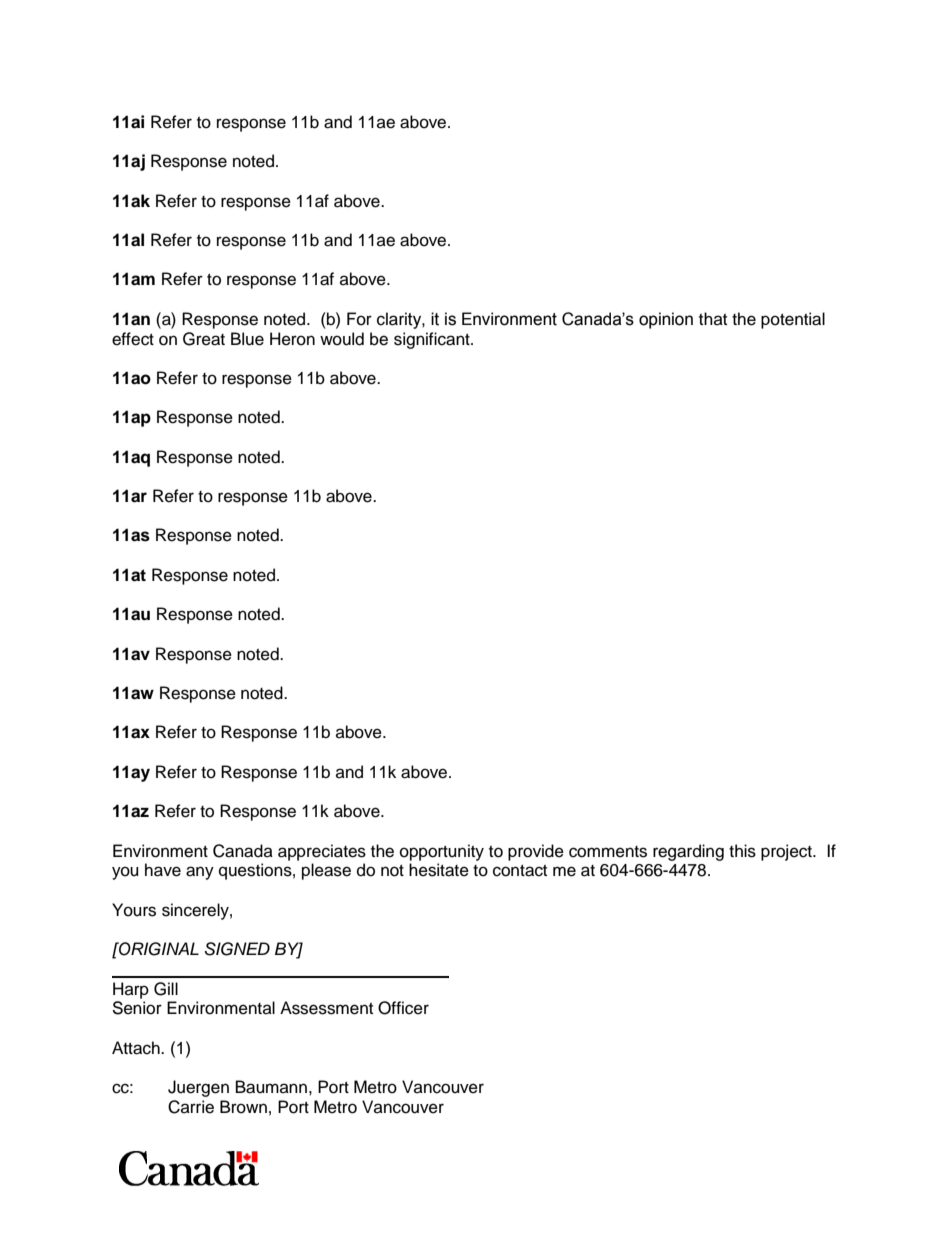  What do you see at coordinates (198, 1088) in the page?
I see `Juergen` at bounding box center [198, 1088].
